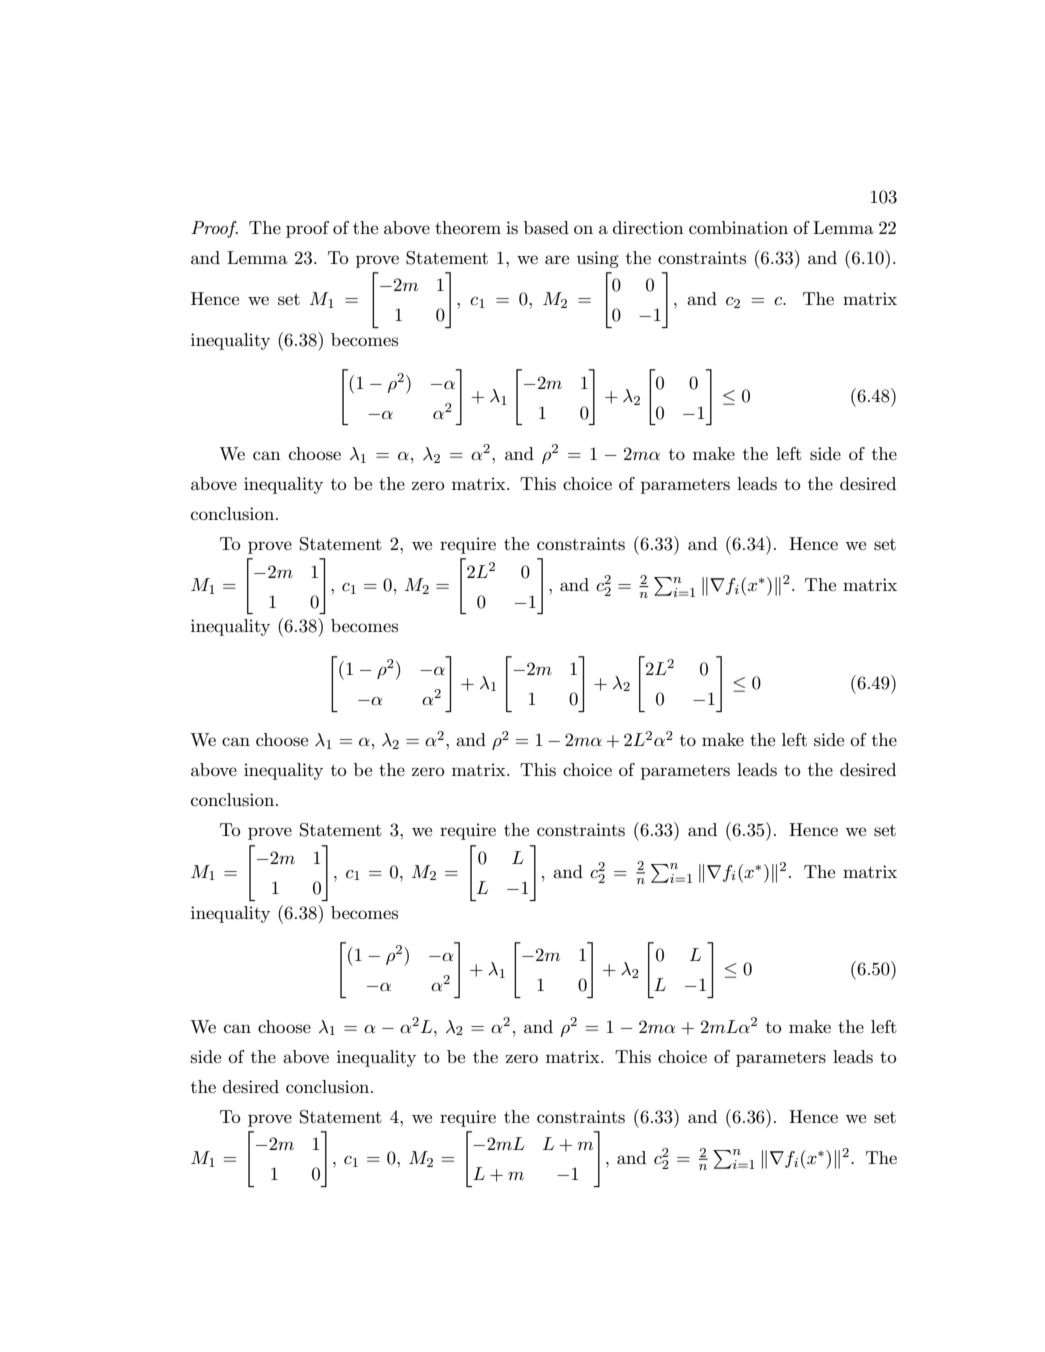 The width and height of the document is (1045, 1352). What do you see at coordinates (546, 228) in the document?
I see `based` at bounding box center [546, 228].
